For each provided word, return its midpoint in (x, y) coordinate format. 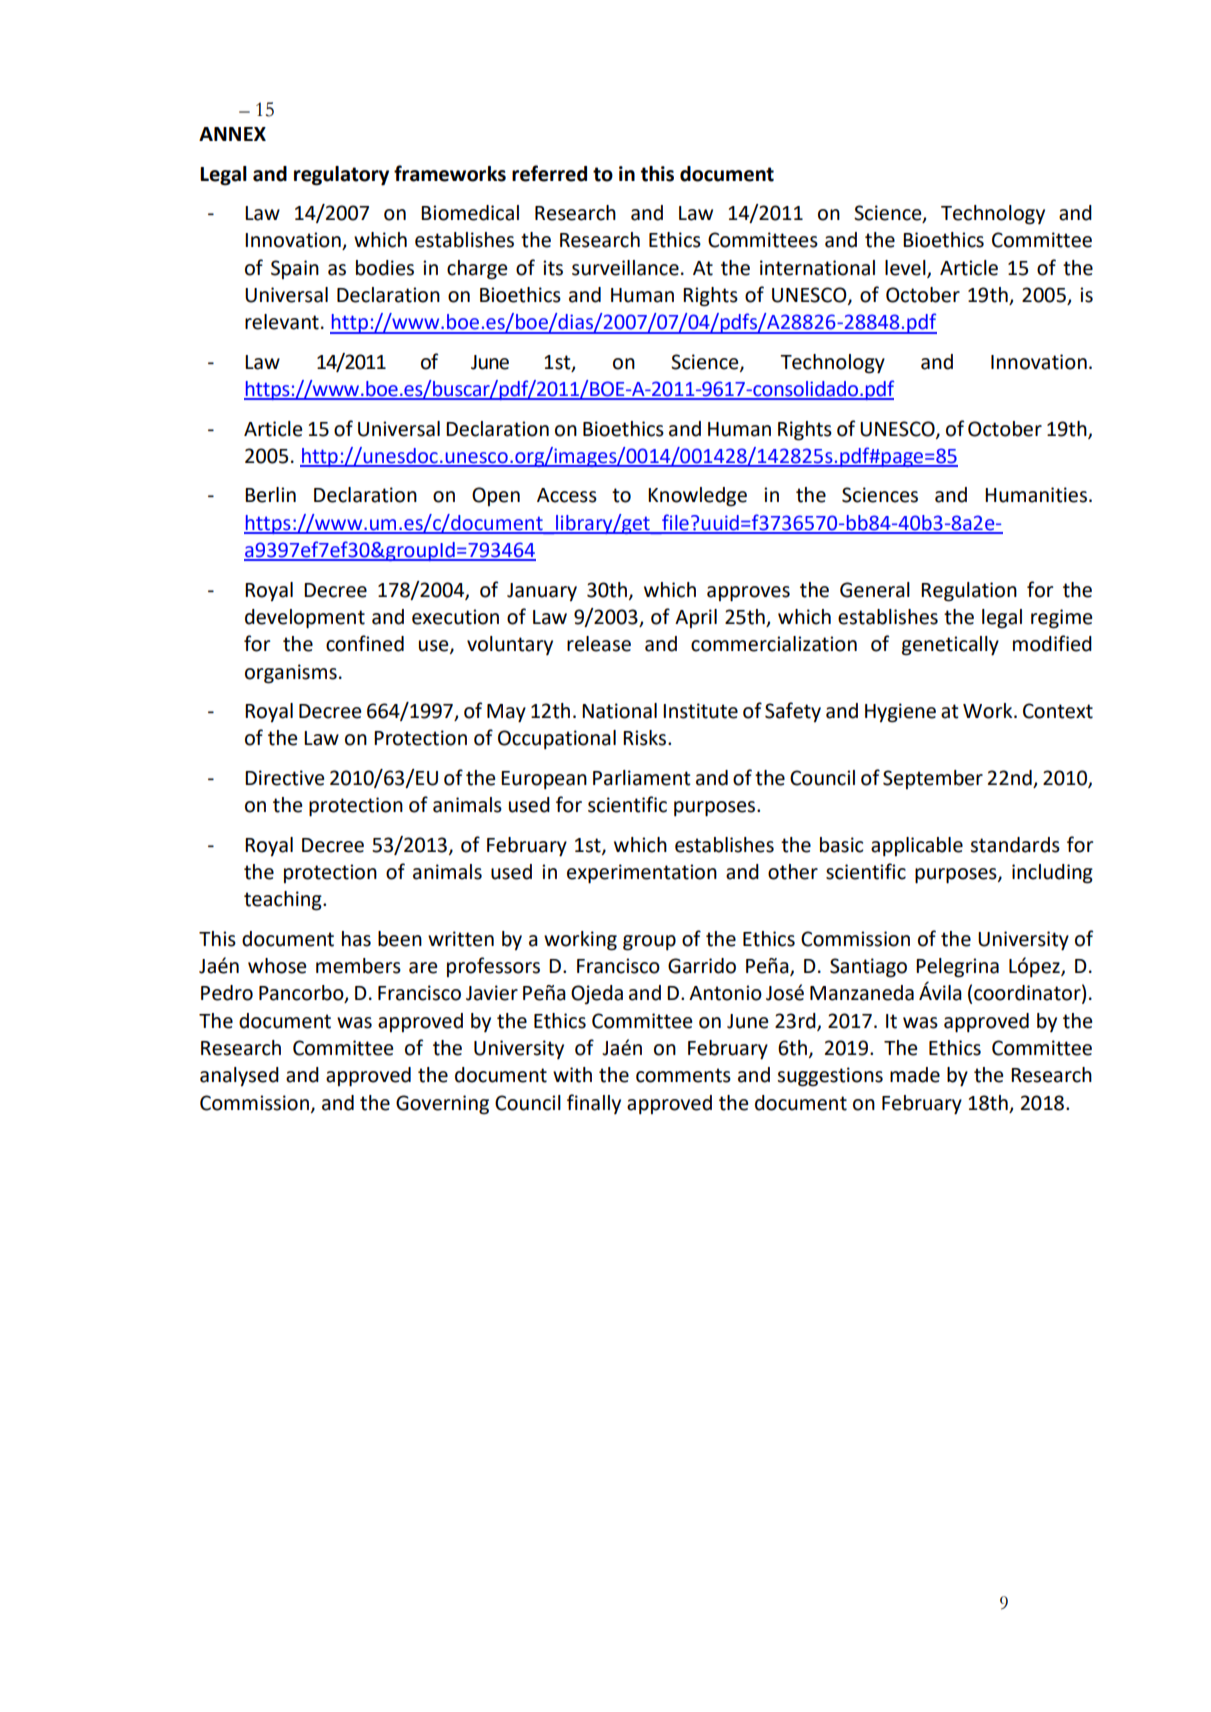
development (305, 619)
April (696, 618)
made (915, 1075)
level (906, 268)
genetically (950, 646)
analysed (239, 1076)
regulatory (341, 176)
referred (549, 173)
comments (683, 1075)
